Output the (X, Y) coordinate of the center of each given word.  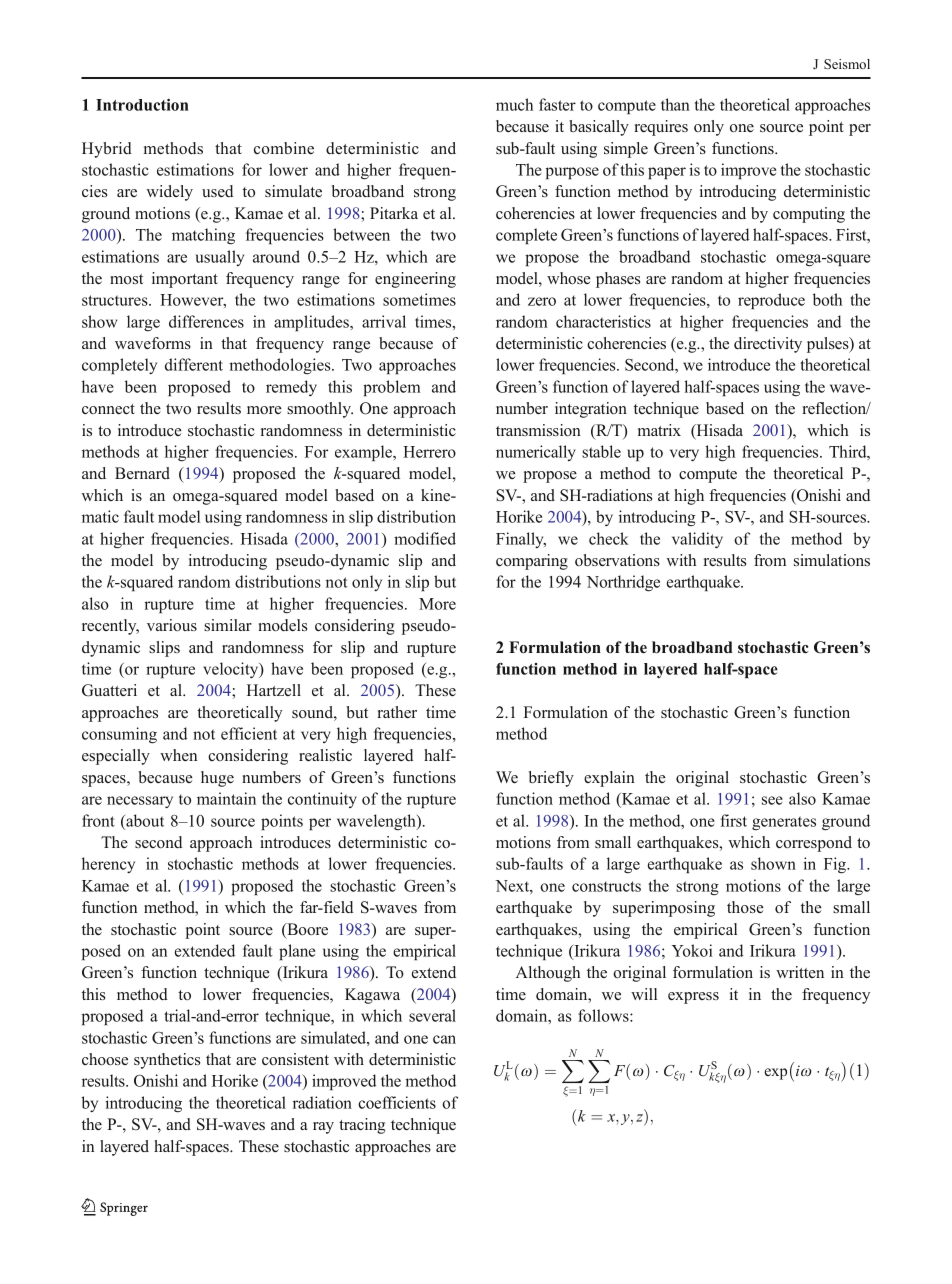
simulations (832, 560)
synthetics (167, 1061)
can (444, 1039)
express (693, 998)
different (194, 364)
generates (784, 823)
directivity (768, 345)
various (172, 625)
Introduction (142, 105)
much (514, 104)
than (675, 104)
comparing (532, 562)
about (144, 820)
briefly (551, 779)
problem (392, 388)
